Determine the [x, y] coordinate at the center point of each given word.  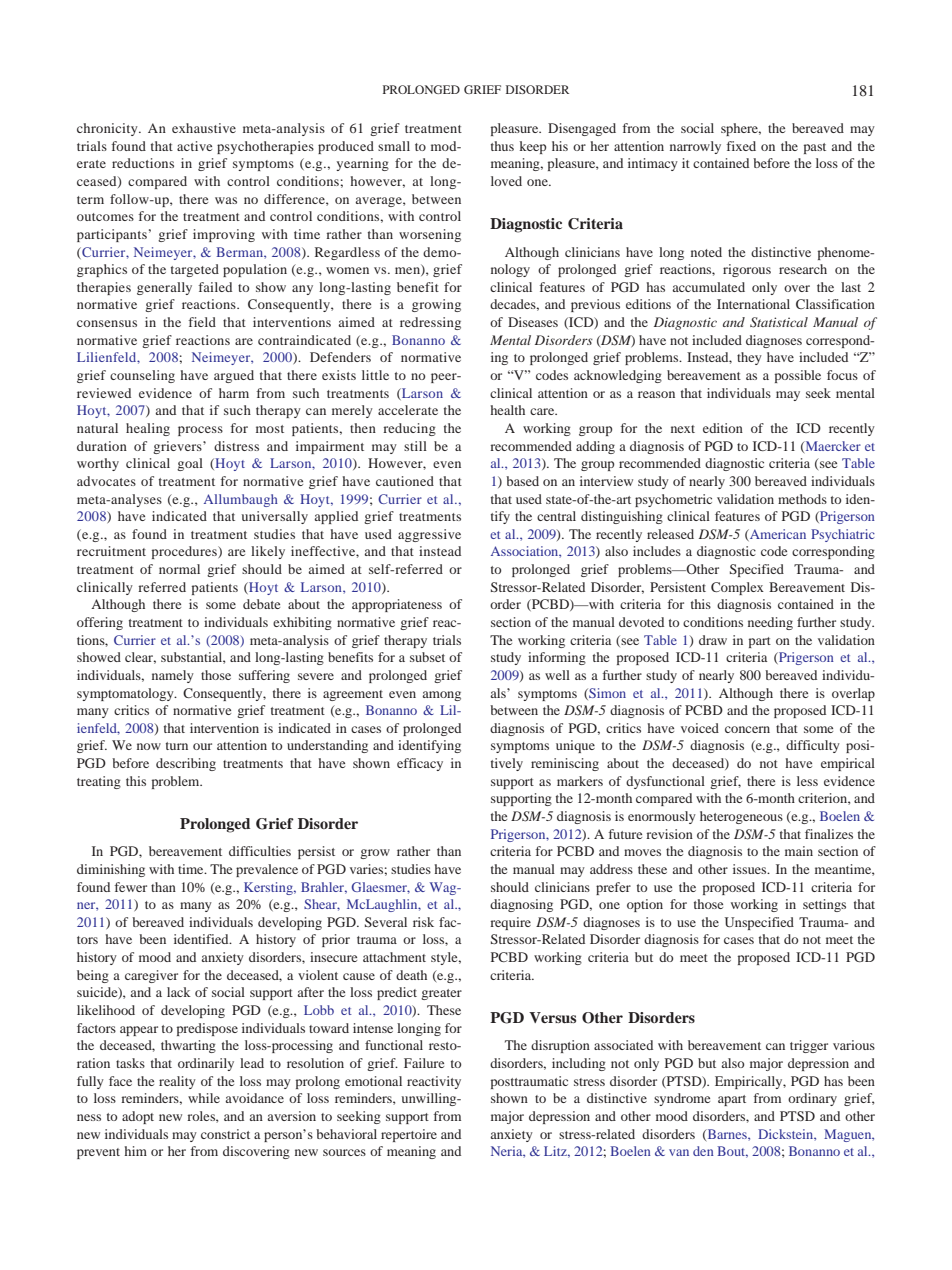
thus [502, 146]
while [204, 1098]
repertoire [409, 1135]
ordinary [812, 1099]
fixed [741, 146]
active [194, 146]
